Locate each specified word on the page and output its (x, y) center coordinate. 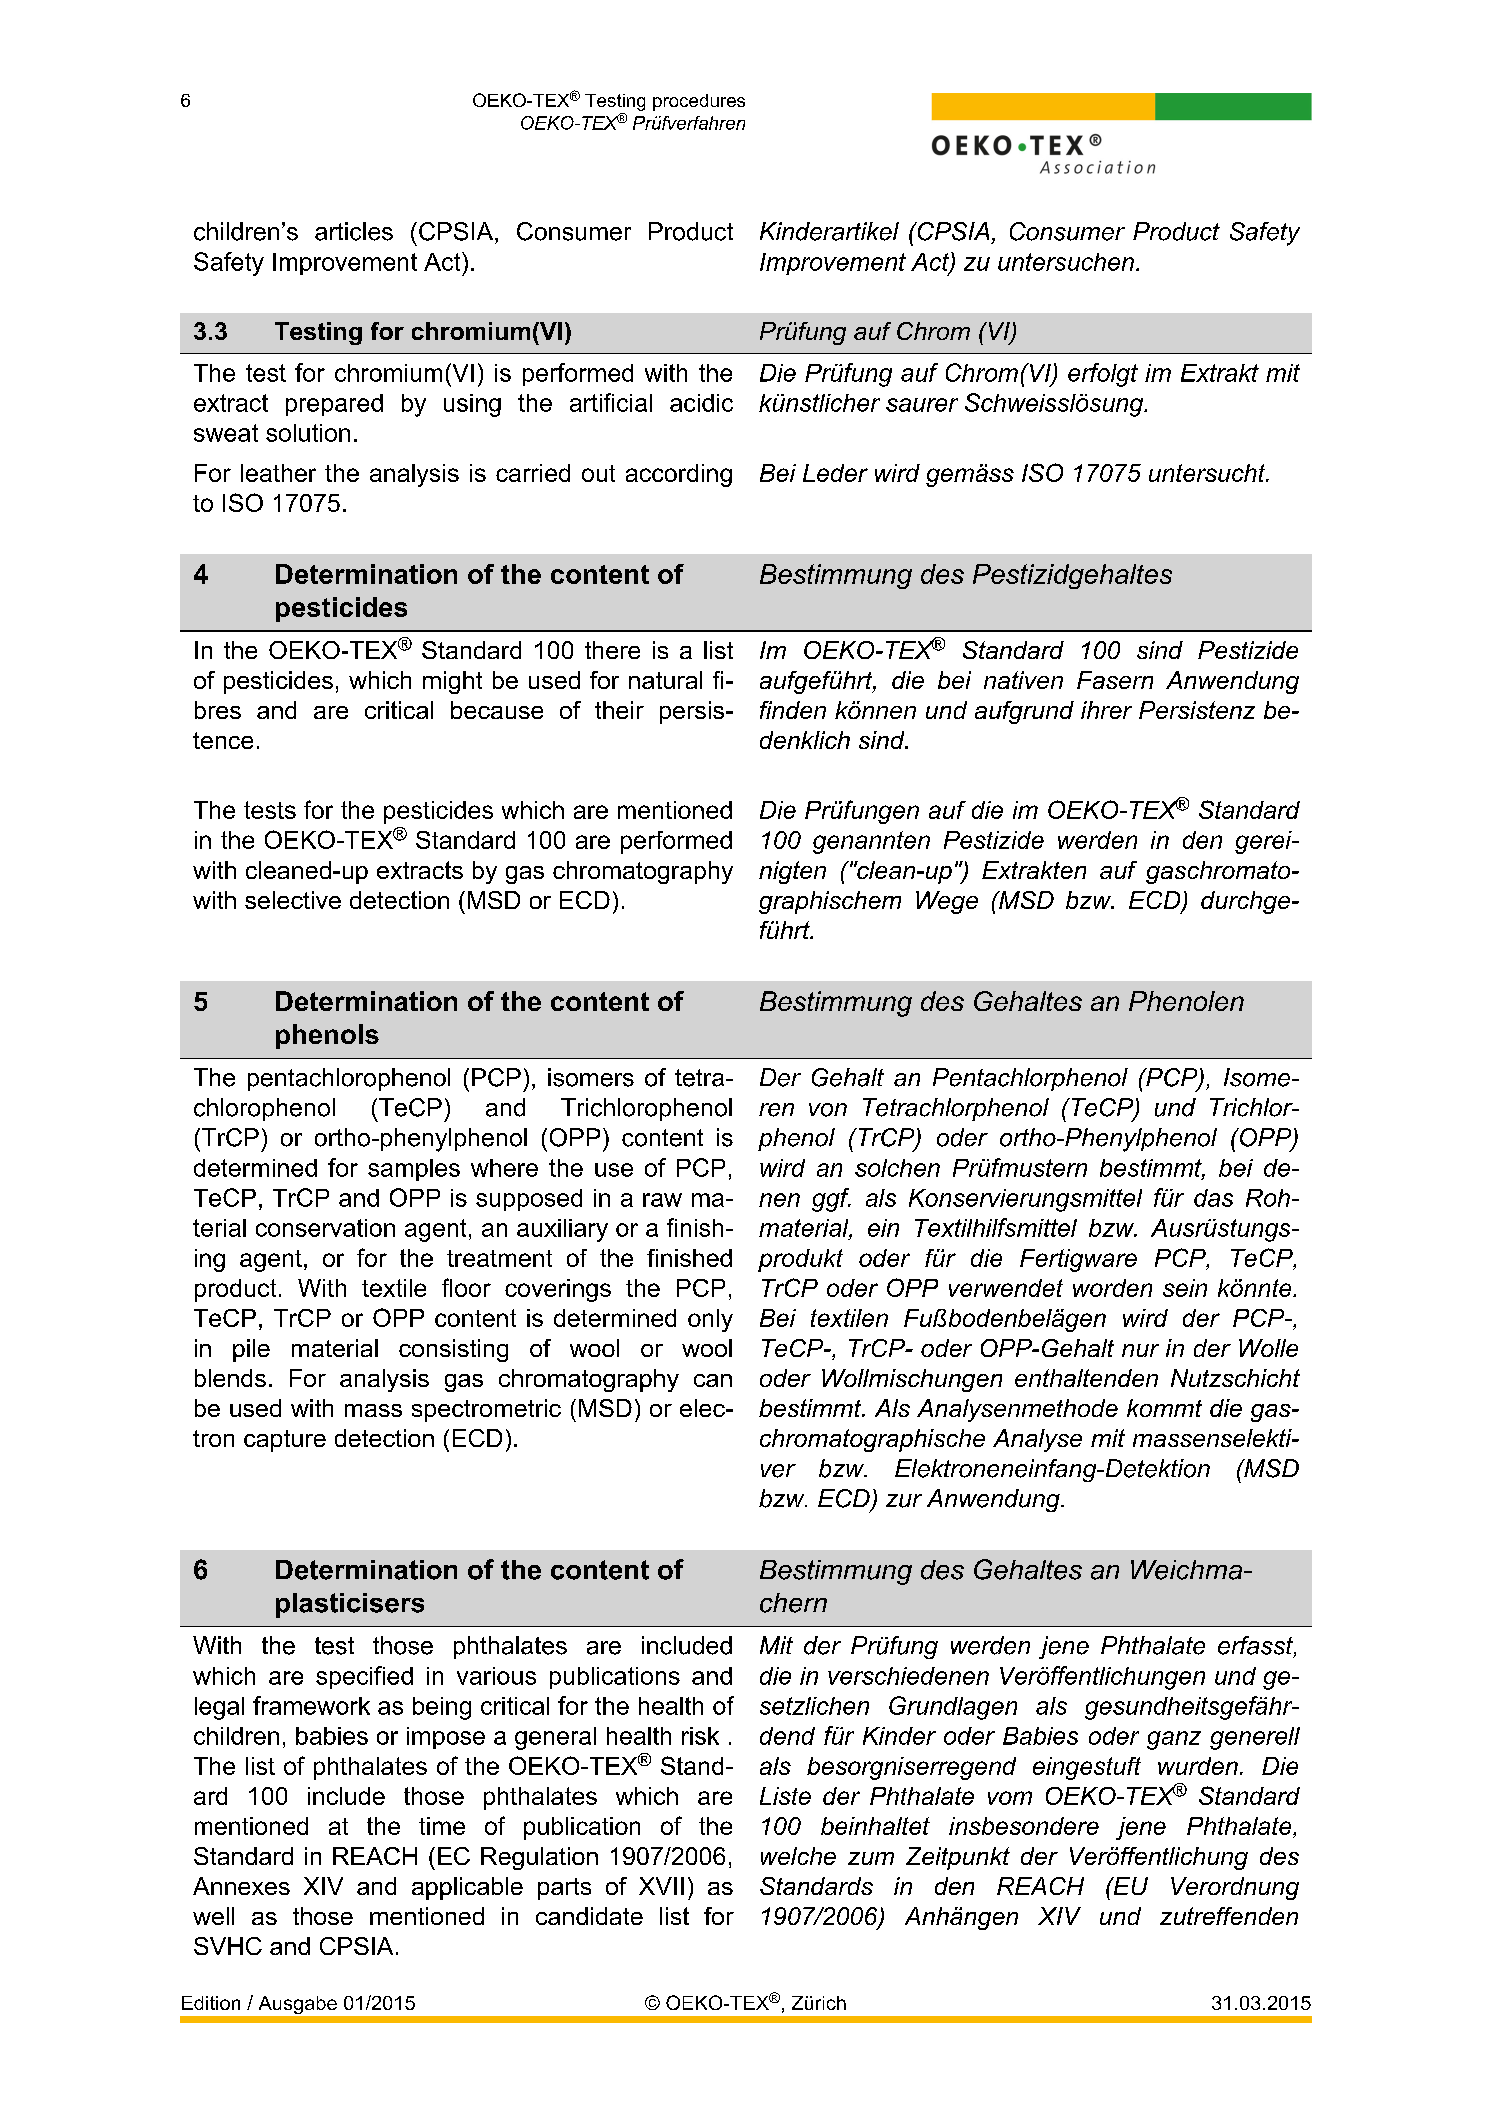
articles (354, 231)
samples (414, 1170)
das (1213, 1198)
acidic (701, 403)
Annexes (241, 1886)
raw (662, 1200)
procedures (699, 102)
